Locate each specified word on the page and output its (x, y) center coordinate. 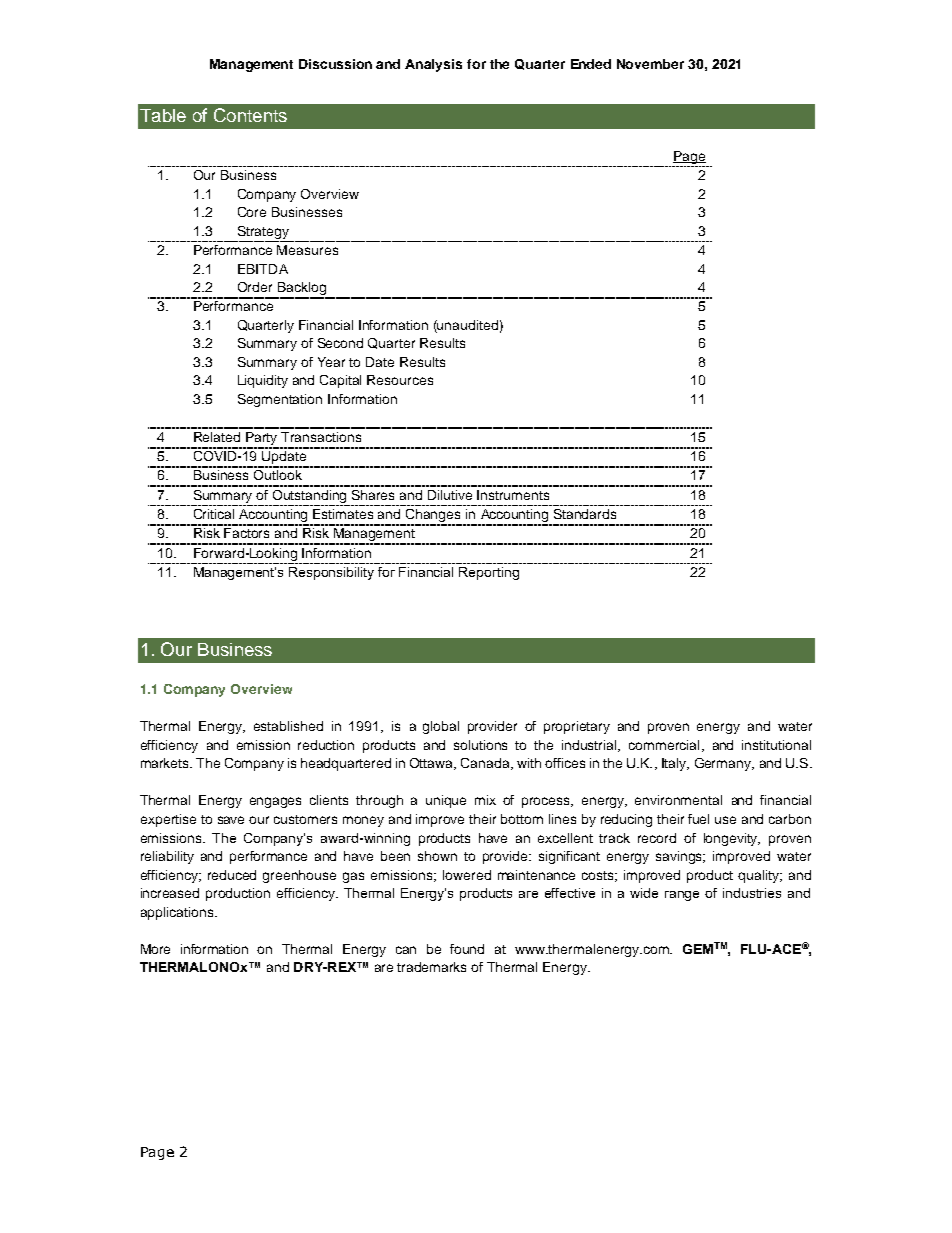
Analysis (433, 65)
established (288, 726)
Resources (400, 380)
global (441, 727)
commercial (664, 745)
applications (178, 913)
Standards (585, 514)
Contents (250, 115)
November (650, 64)
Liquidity (263, 381)
